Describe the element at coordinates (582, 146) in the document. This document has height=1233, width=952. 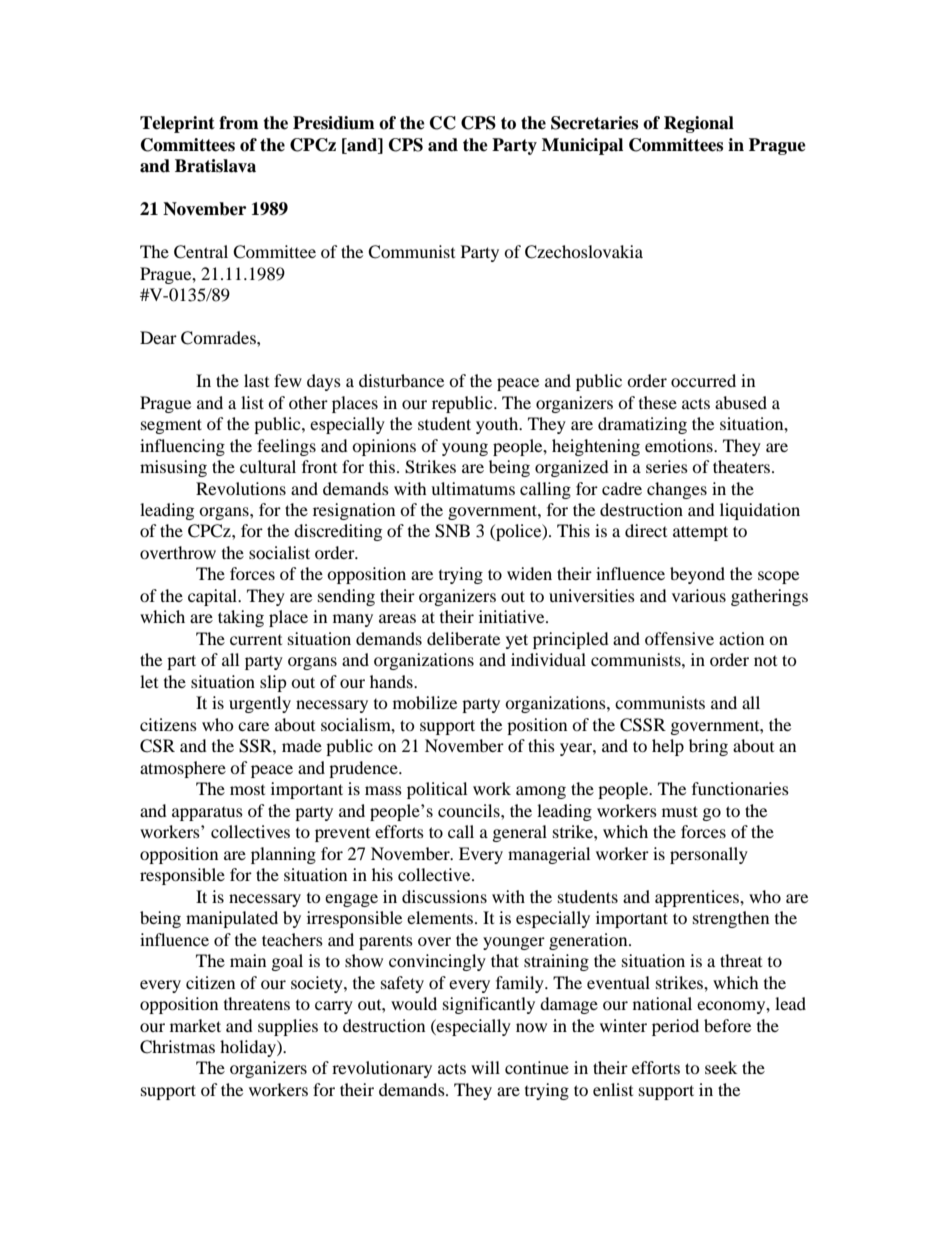
I see `Municipal` at that location.
